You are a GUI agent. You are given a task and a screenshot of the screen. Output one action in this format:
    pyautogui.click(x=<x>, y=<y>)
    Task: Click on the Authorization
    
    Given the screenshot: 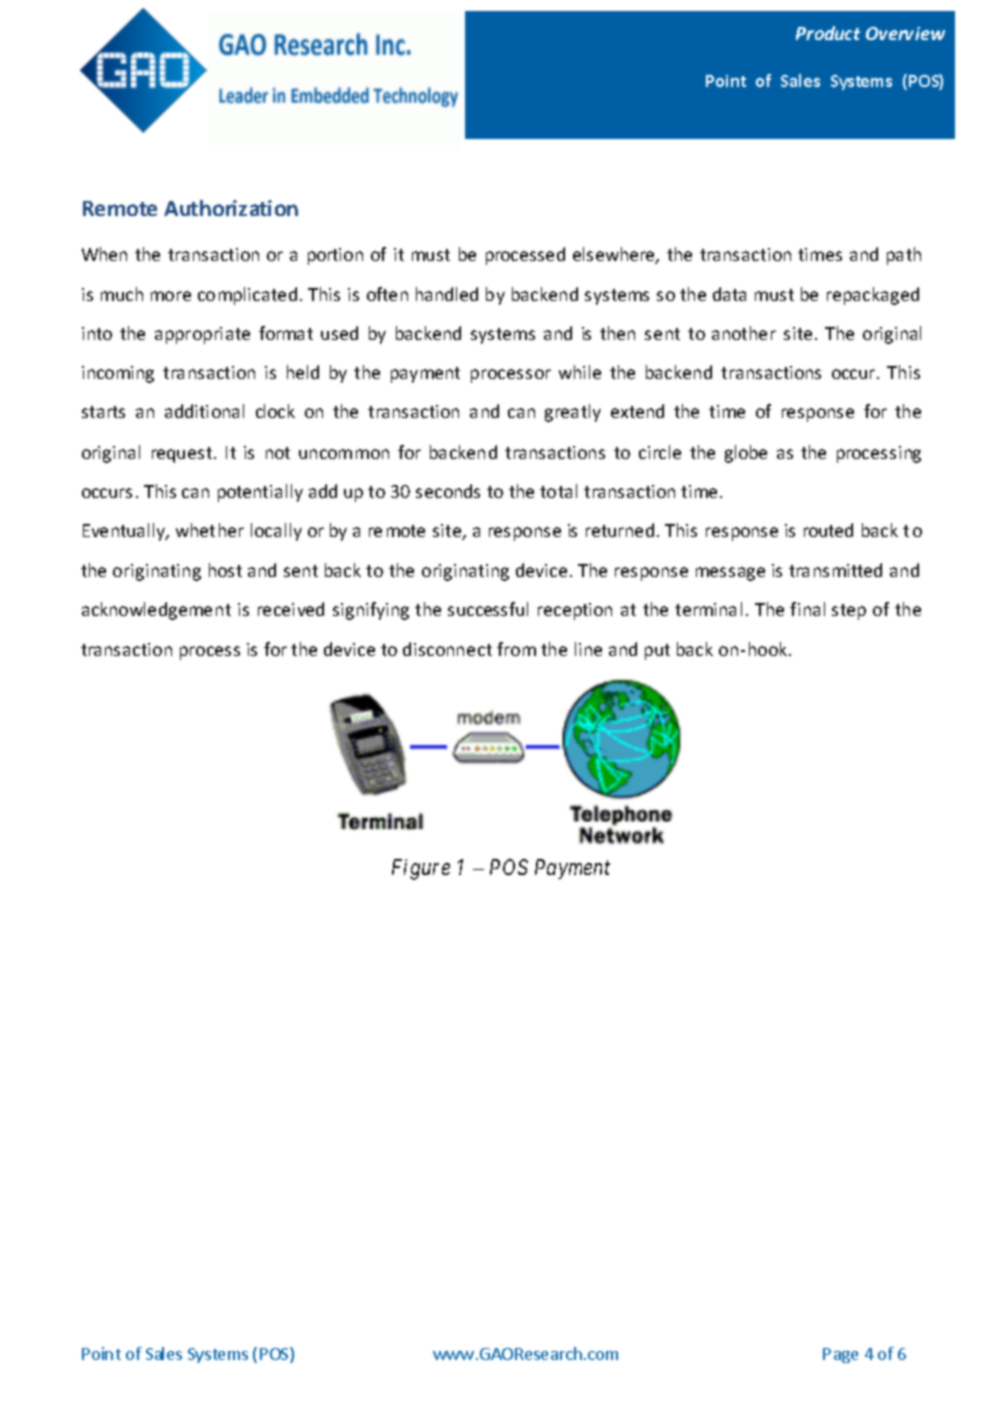 What is the action you would take?
    pyautogui.click(x=231, y=208)
